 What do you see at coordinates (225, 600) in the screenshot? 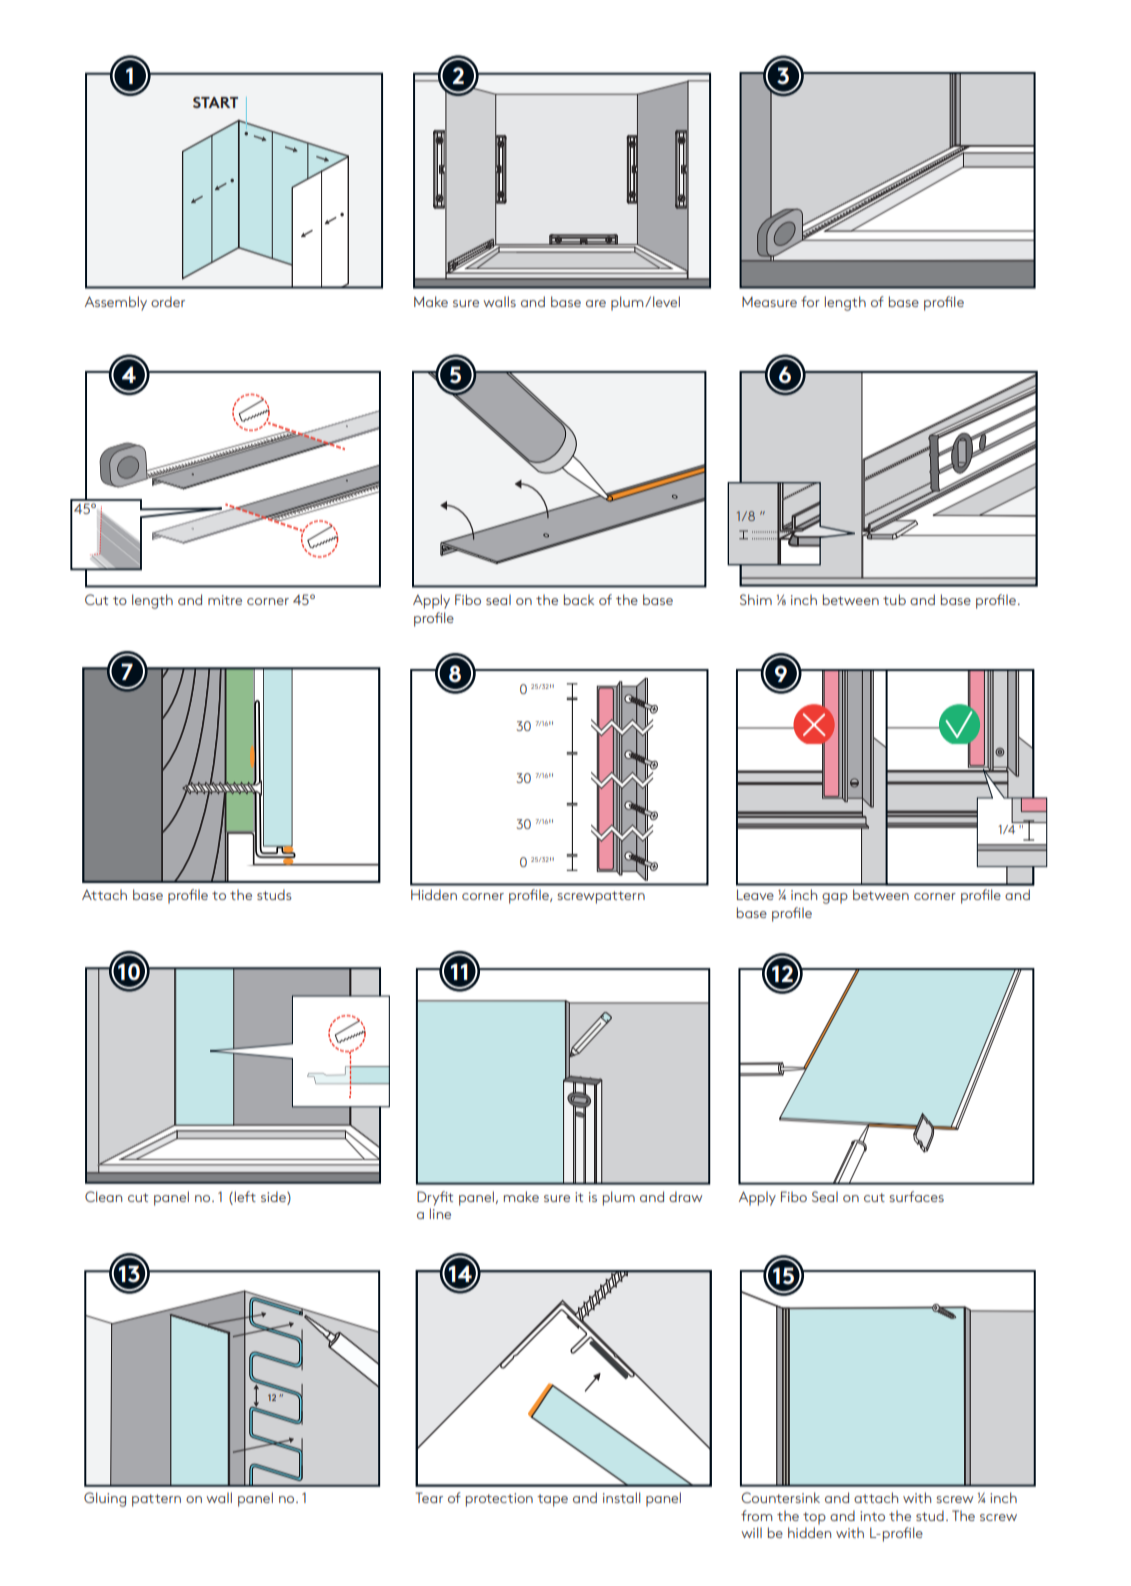
I see `mitre` at bounding box center [225, 600].
